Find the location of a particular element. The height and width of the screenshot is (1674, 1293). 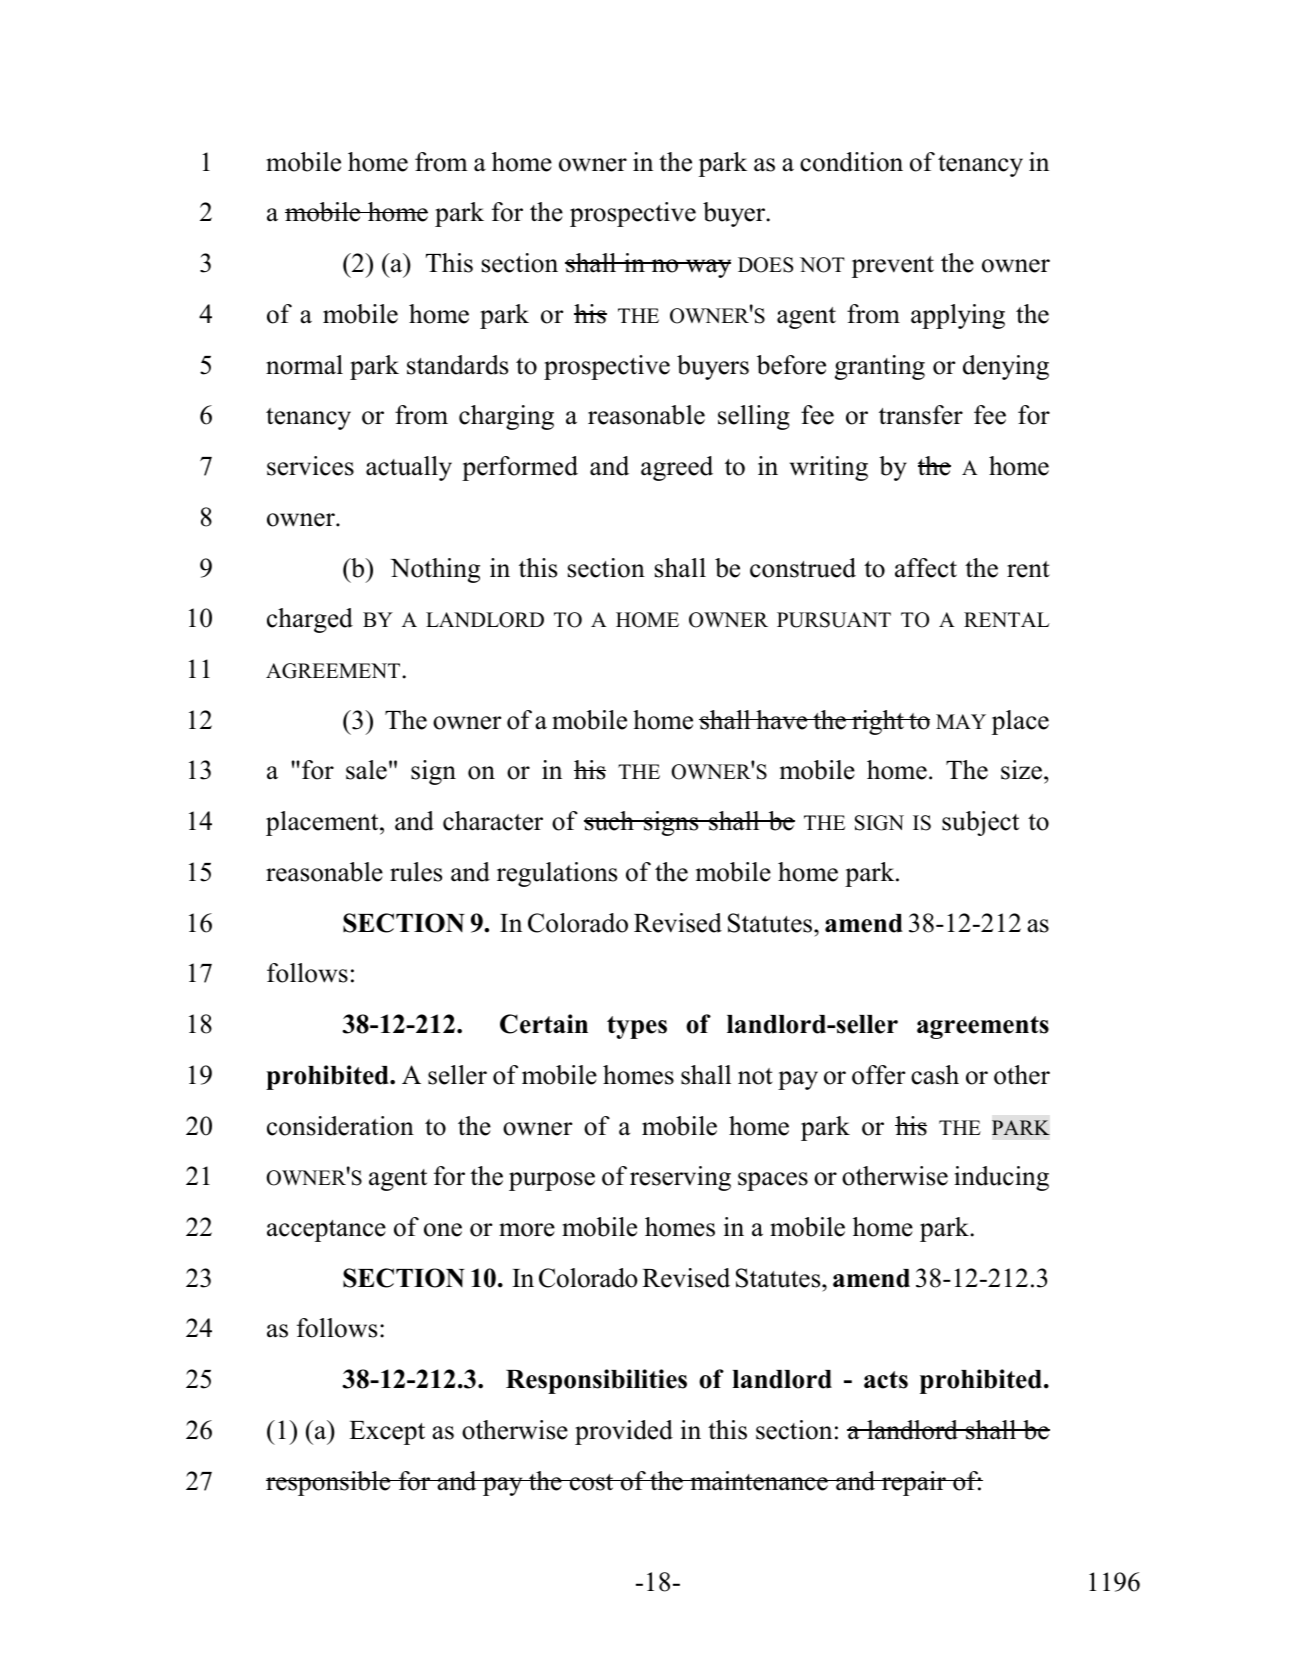

standards is located at coordinates (457, 365).
